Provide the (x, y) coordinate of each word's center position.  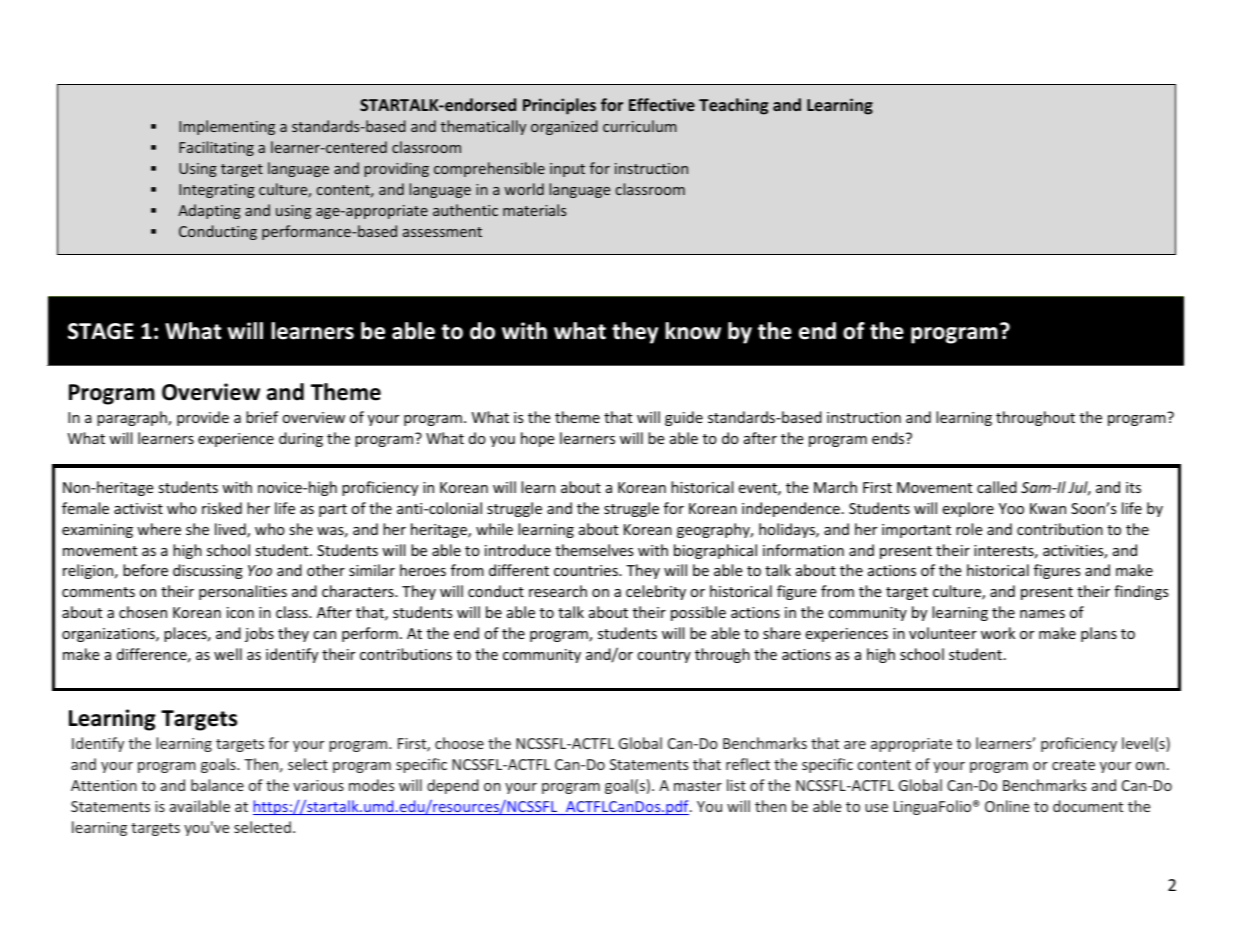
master (698, 786)
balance (217, 785)
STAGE (101, 331)
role (969, 529)
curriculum (640, 126)
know (693, 331)
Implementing (227, 127)
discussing (208, 571)
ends (889, 438)
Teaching (733, 106)
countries (587, 570)
